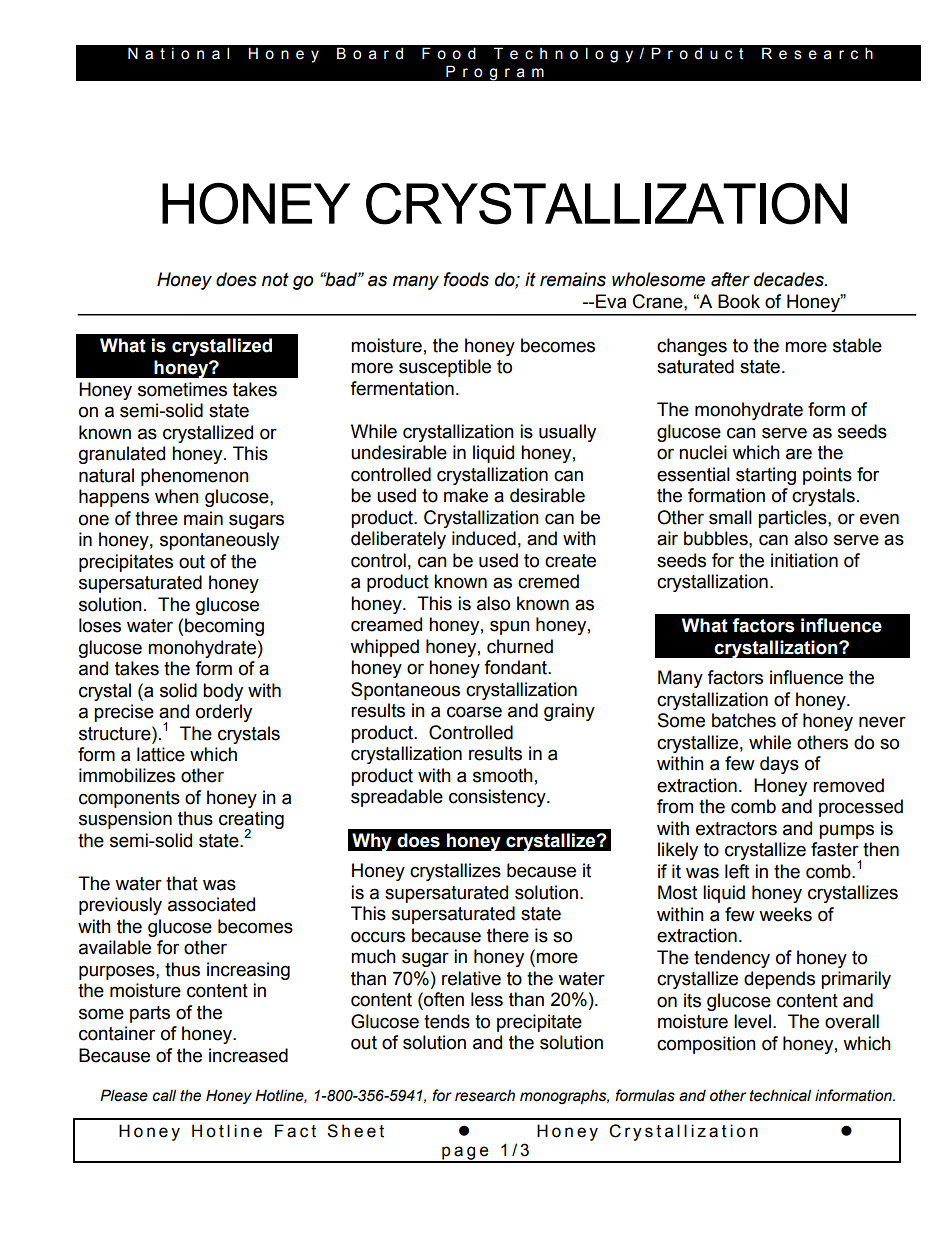 Image resolution: width=952 pixels, height=1233 pixels. What do you see at coordinates (804, 560) in the page?
I see `initiation` at bounding box center [804, 560].
